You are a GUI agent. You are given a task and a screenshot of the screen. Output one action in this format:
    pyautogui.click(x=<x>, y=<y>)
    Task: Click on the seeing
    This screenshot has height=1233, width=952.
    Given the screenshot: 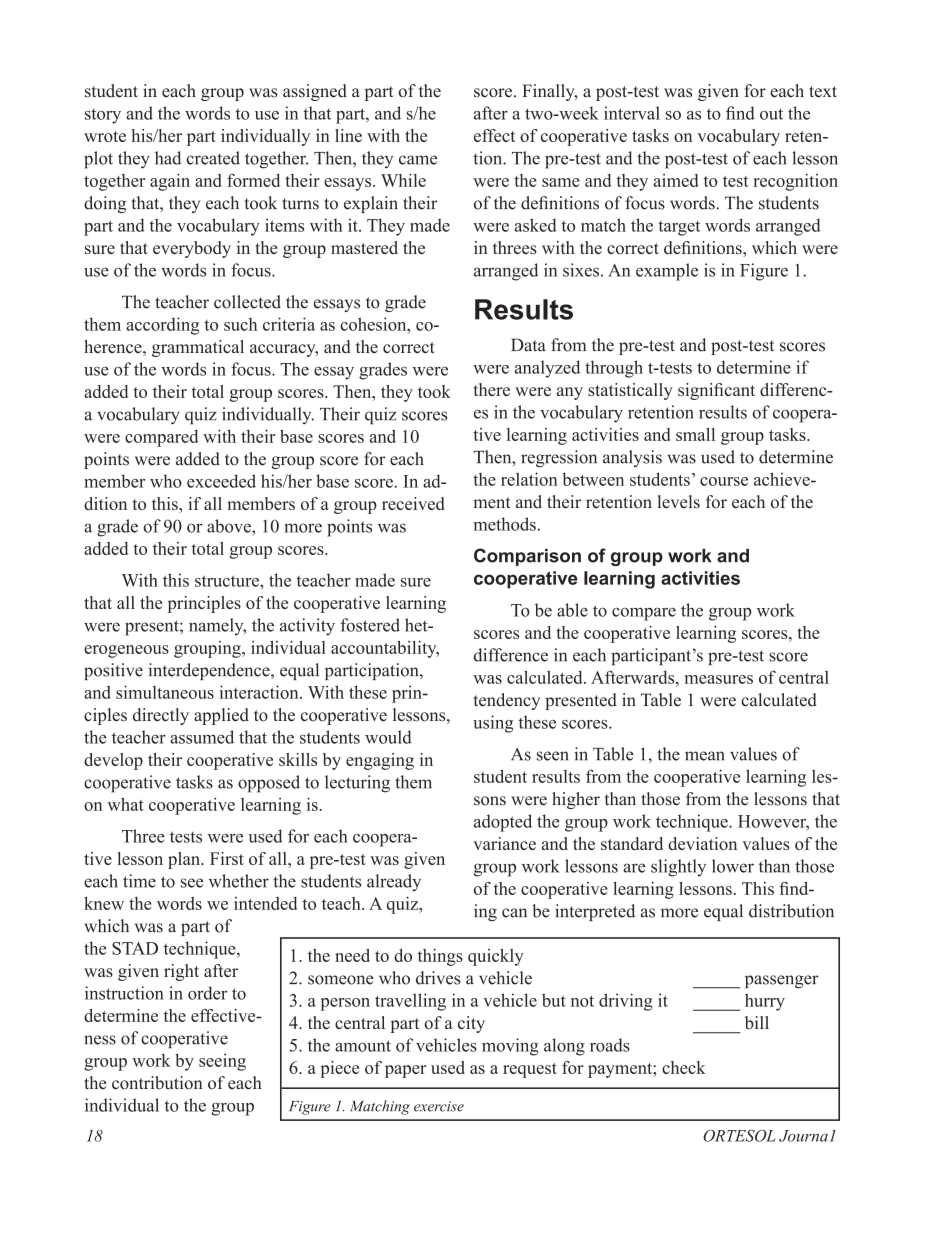 What is the action you would take?
    pyautogui.click(x=222, y=1062)
